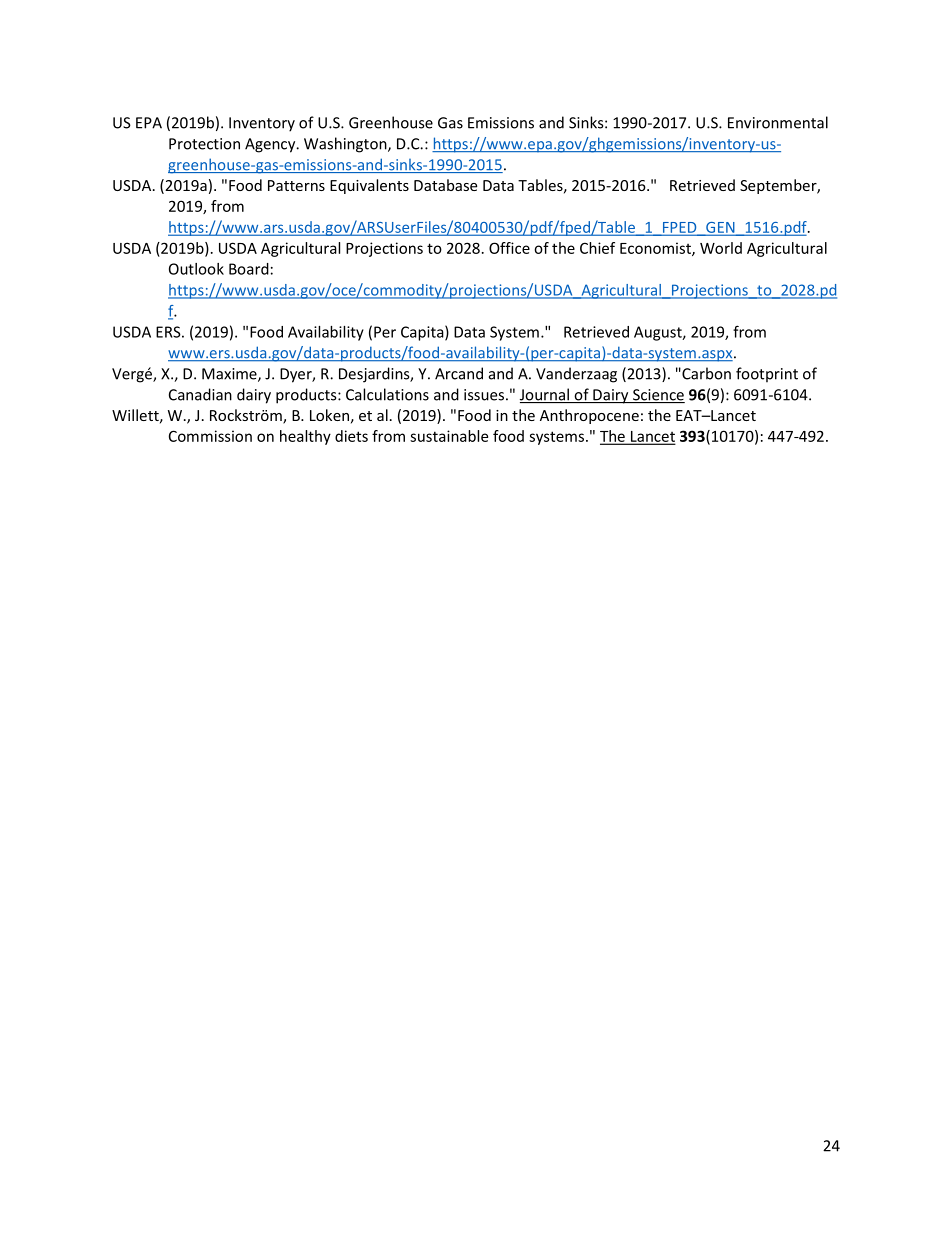  What do you see at coordinates (369, 186) in the image?
I see `Equivalents` at bounding box center [369, 186].
